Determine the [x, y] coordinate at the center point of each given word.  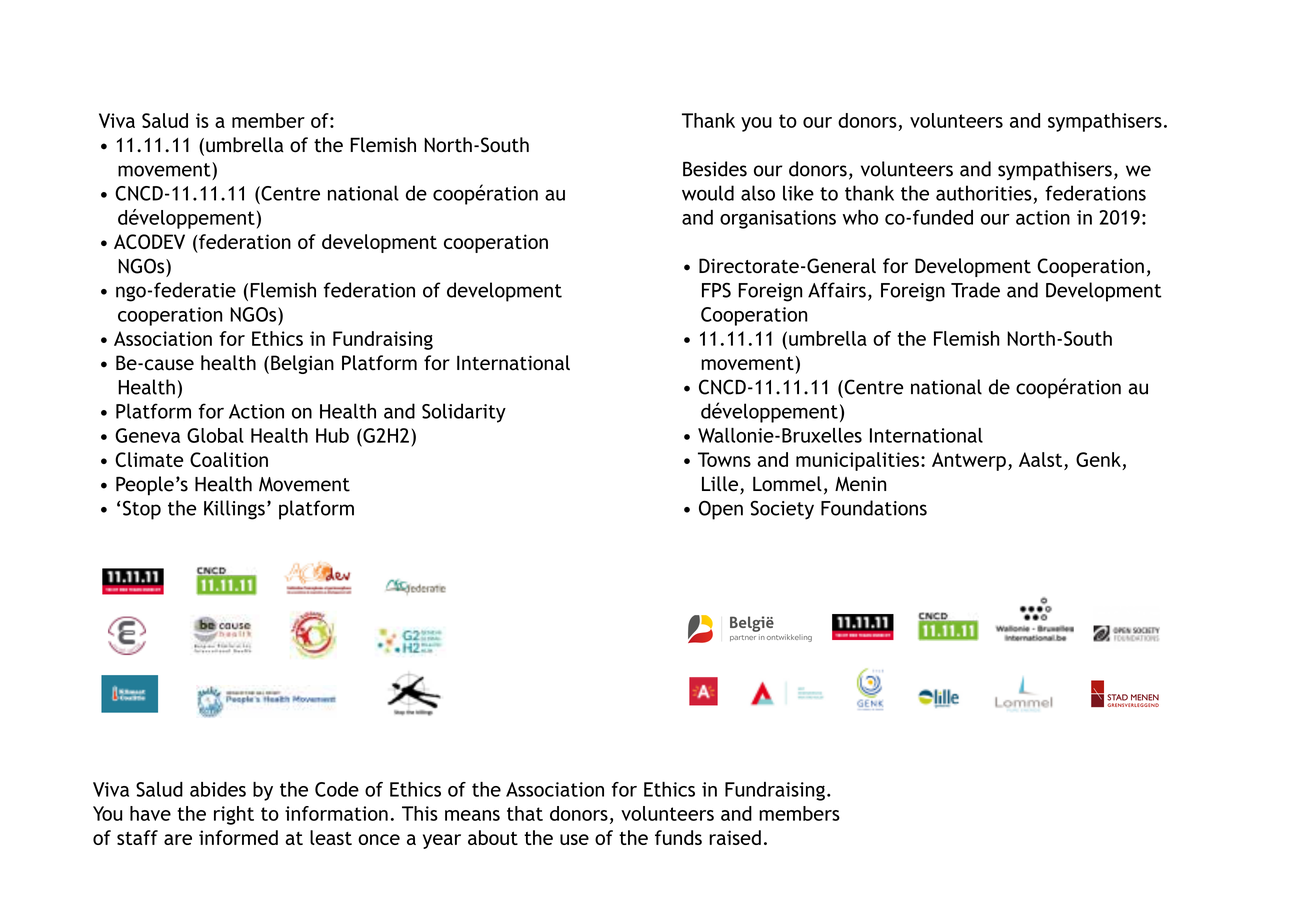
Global [215, 435]
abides [218, 789]
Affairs [837, 290]
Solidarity [464, 413]
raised [735, 837]
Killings [234, 510]
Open [721, 510]
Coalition [229, 459]
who [860, 217]
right [234, 815]
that [525, 813]
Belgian [302, 364]
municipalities [859, 461]
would [708, 193]
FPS [716, 290]
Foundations [874, 508]
